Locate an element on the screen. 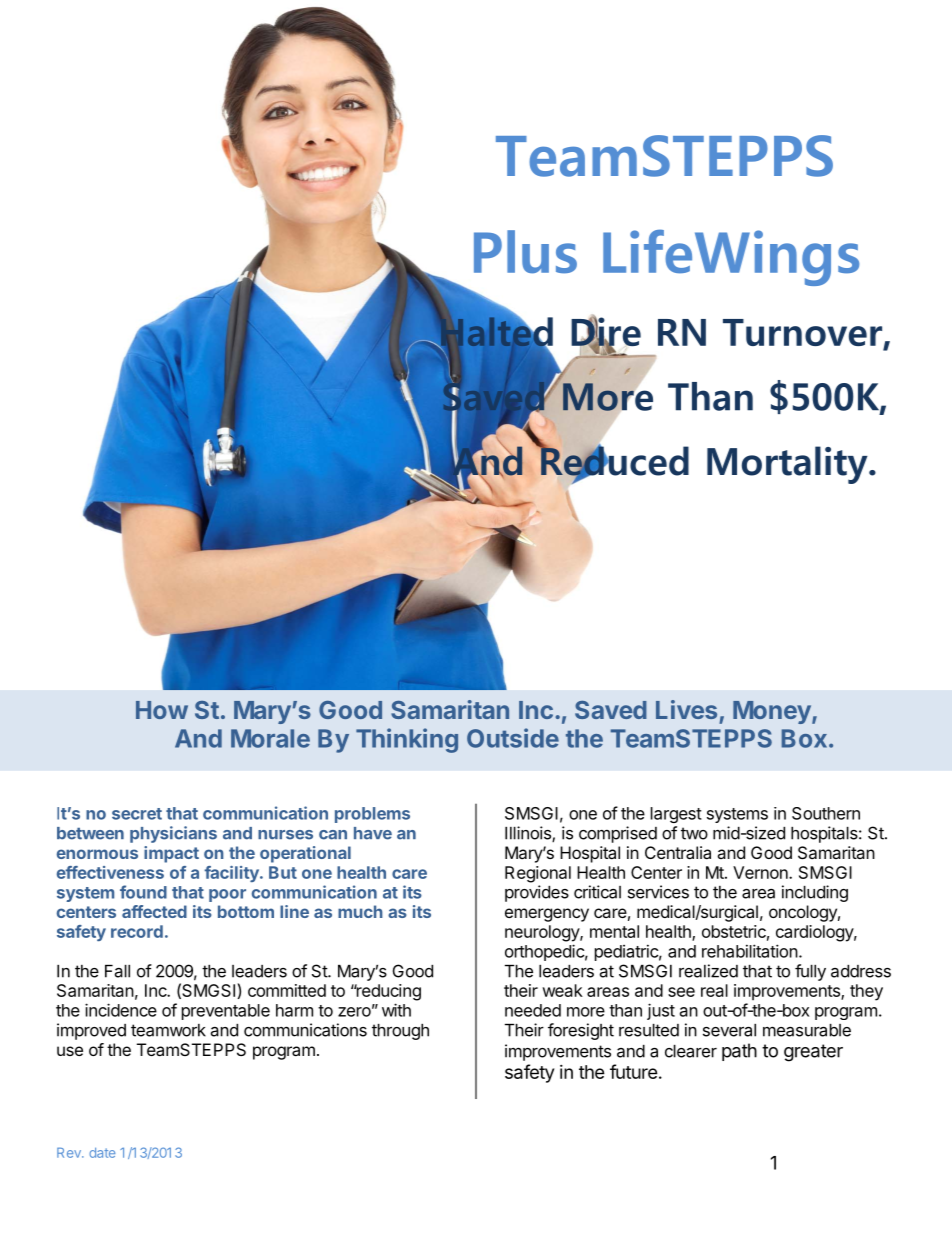 This screenshot has height=1233, width=952. through is located at coordinates (400, 1032).
